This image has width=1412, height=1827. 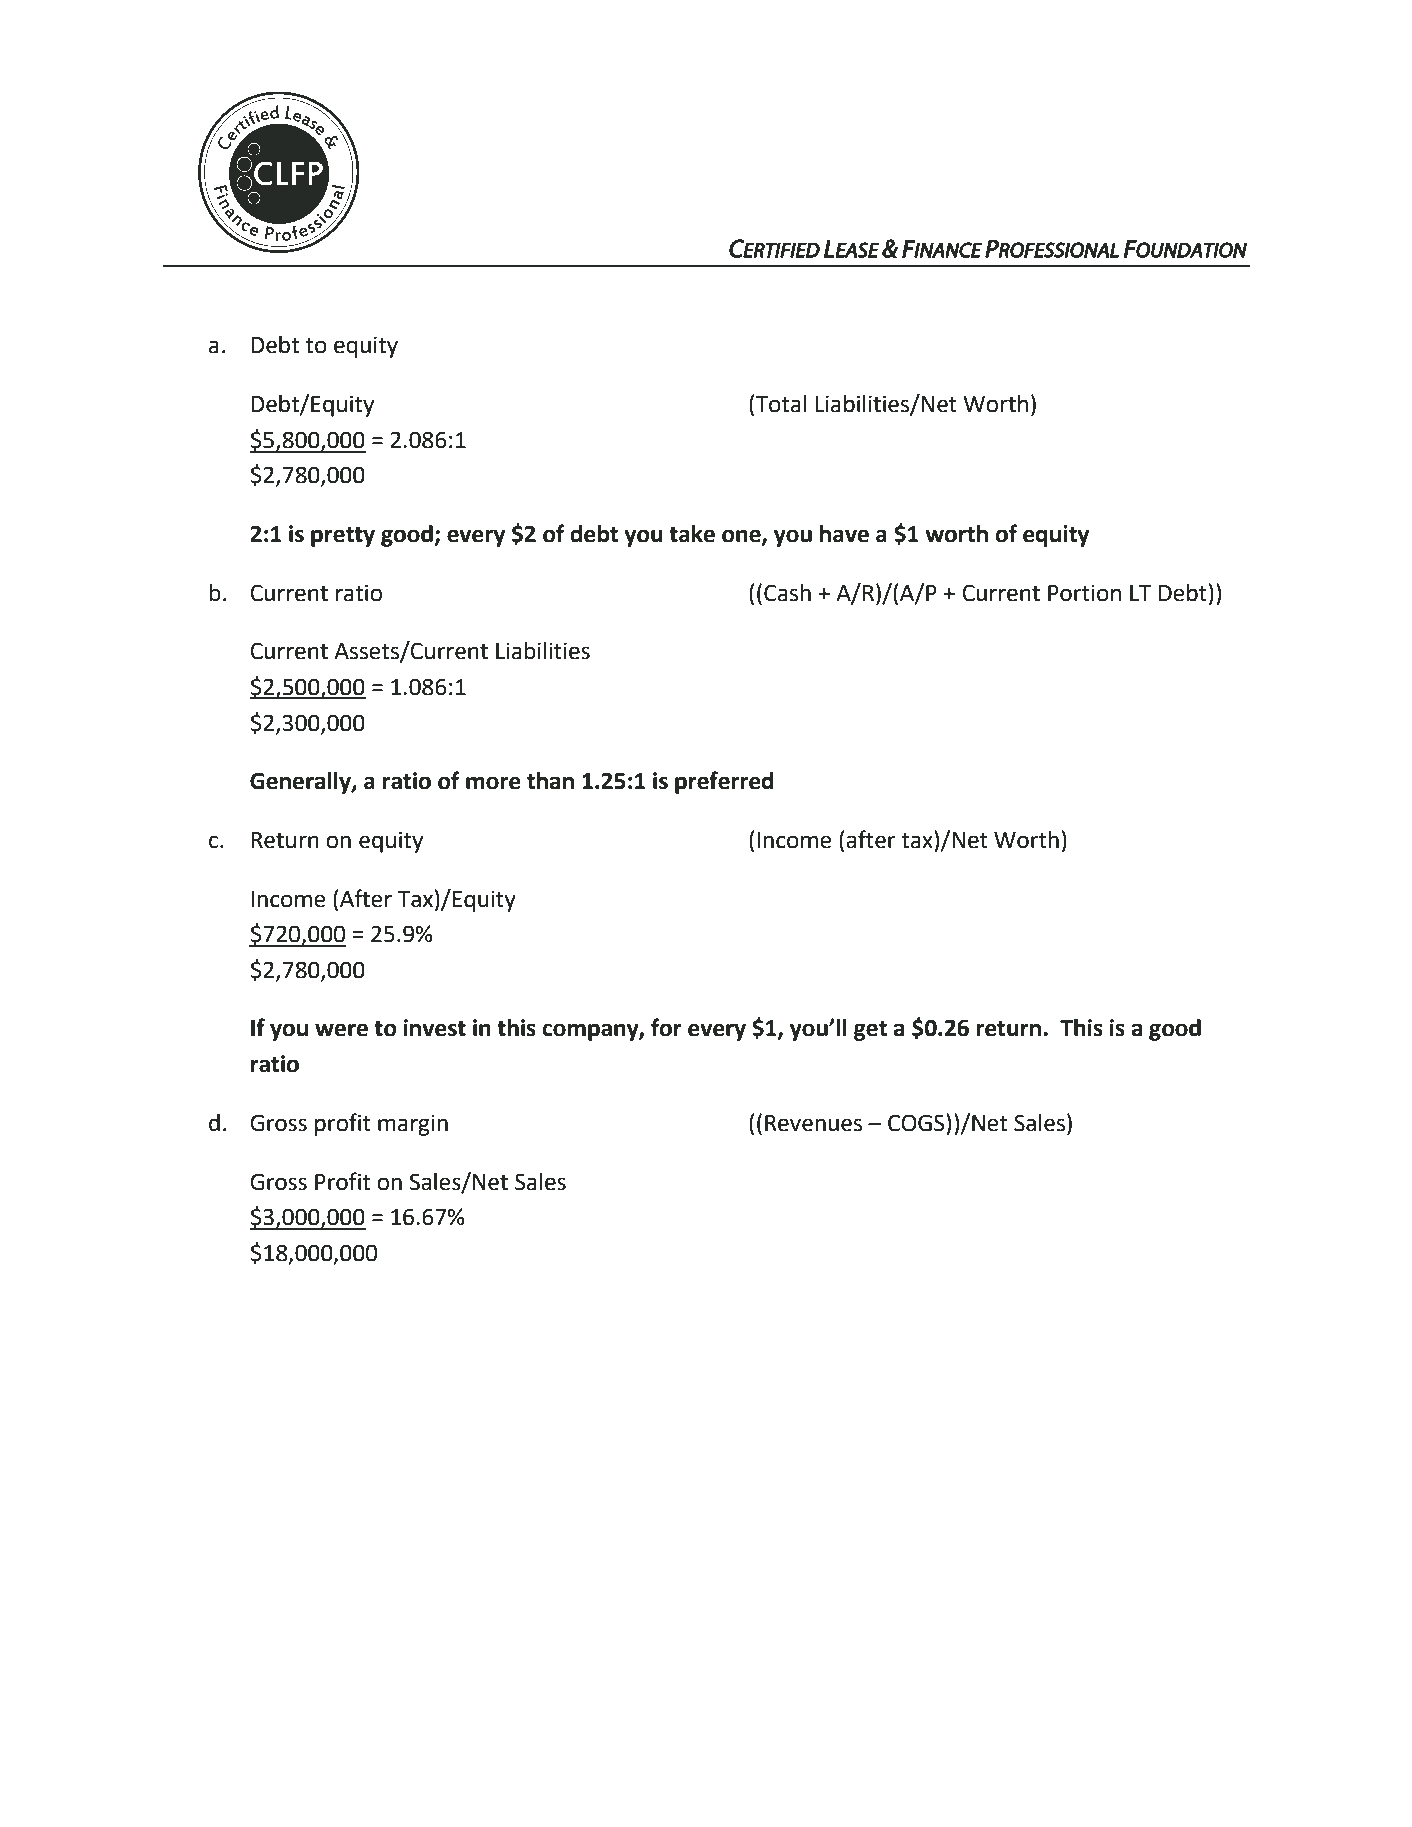 I want to click on get, so click(x=870, y=1031).
